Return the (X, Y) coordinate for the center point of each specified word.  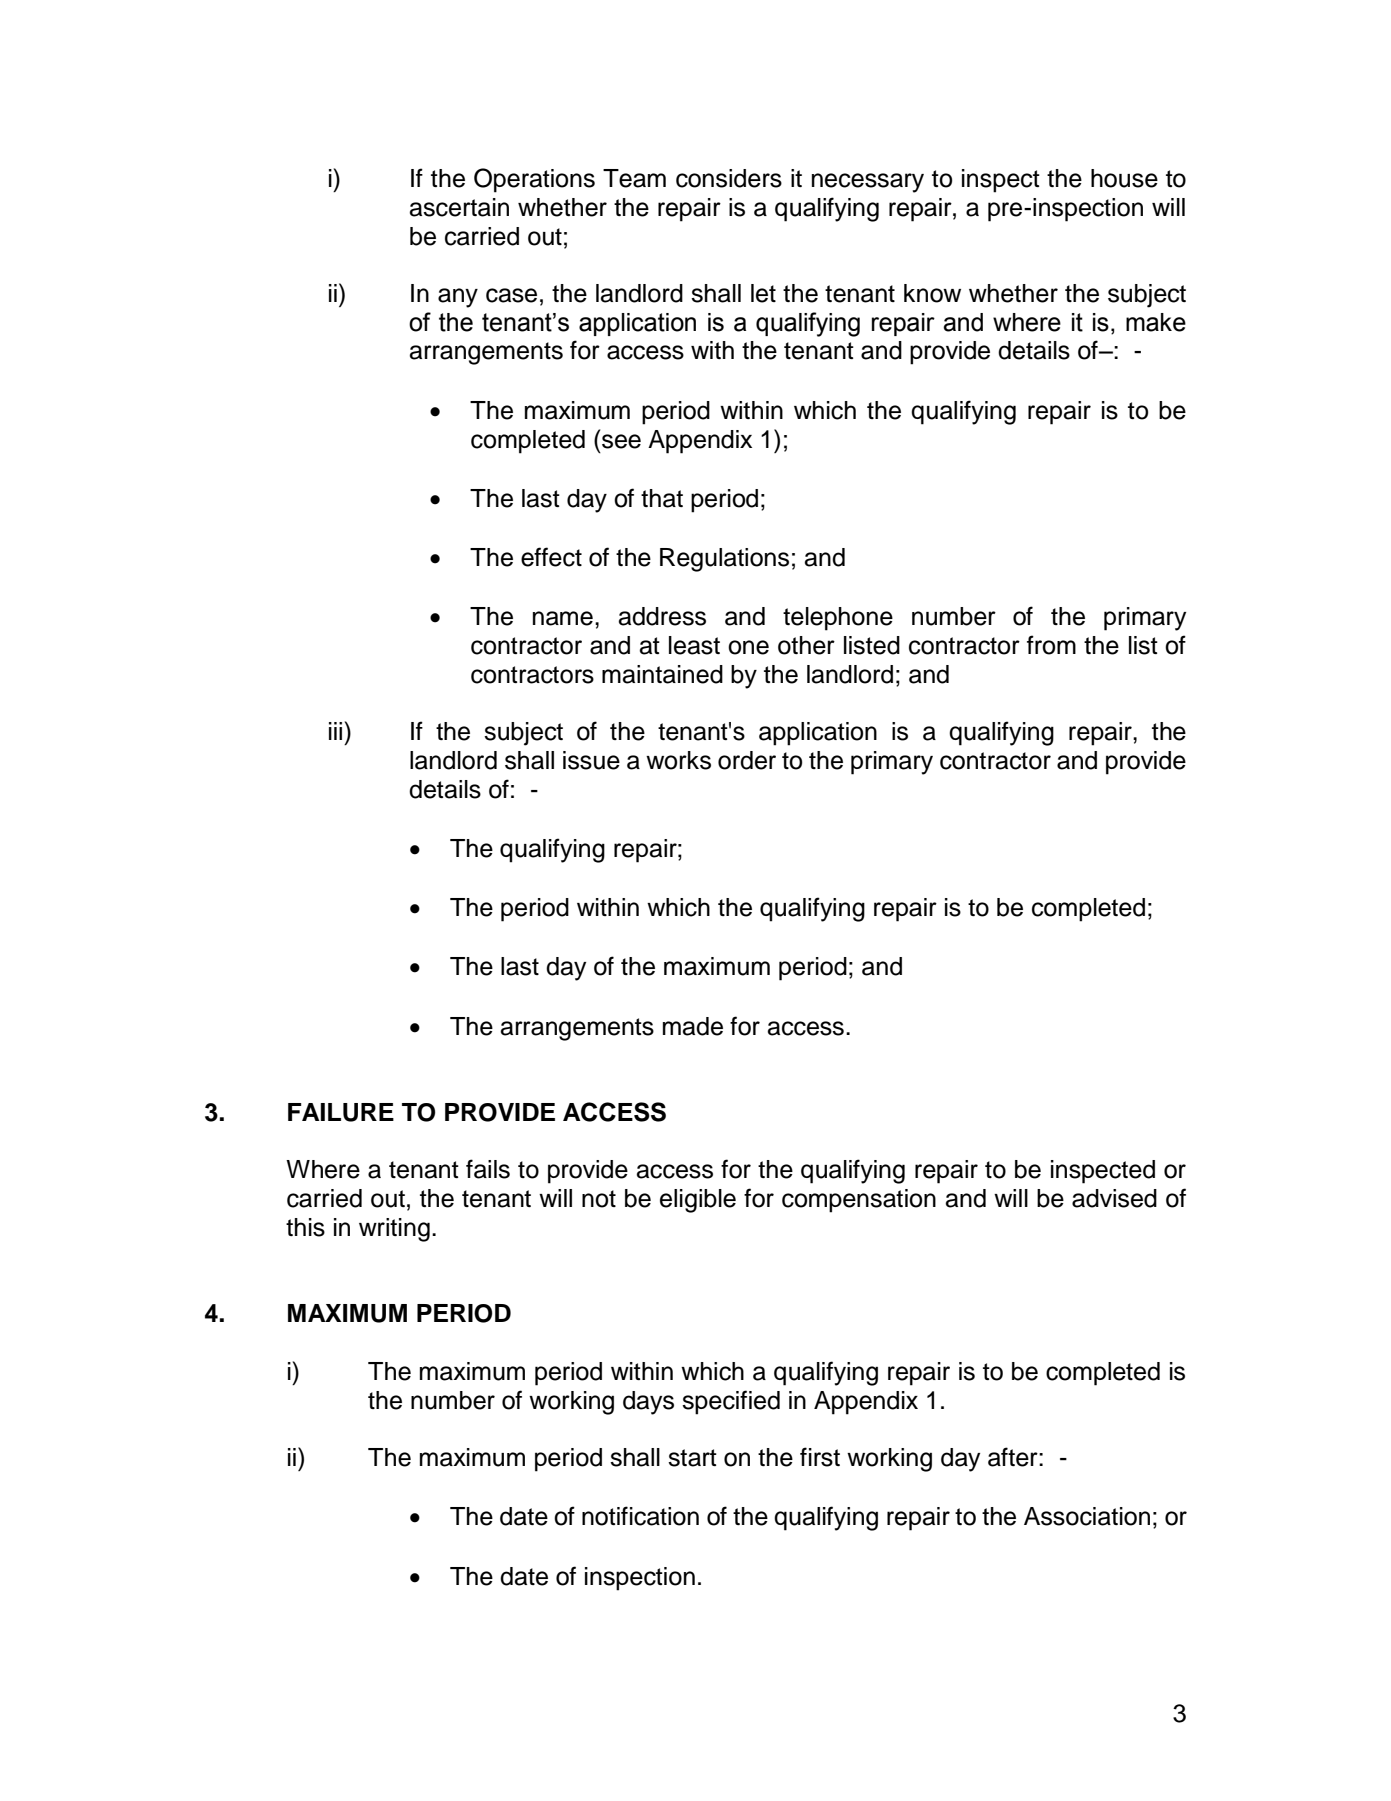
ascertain (459, 207)
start (692, 1458)
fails (488, 1169)
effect (551, 557)
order (747, 760)
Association (1087, 1516)
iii (335, 731)
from (1051, 645)
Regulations (724, 560)
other (806, 645)
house (1124, 178)
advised (1114, 1198)
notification (640, 1516)
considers (729, 178)
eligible (698, 1201)
